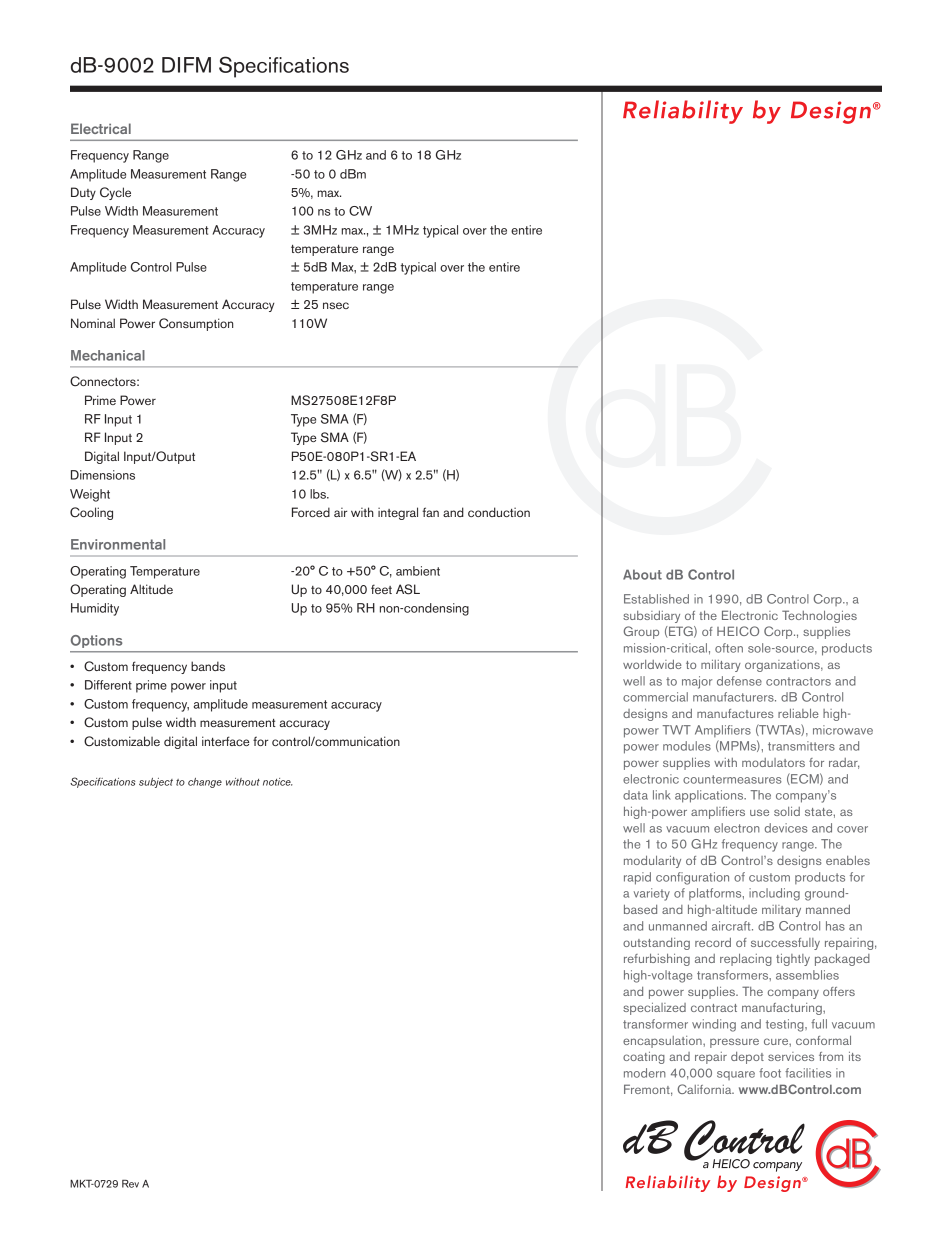 This page has height=1233, width=952. I want to click on bands, so click(208, 666).
